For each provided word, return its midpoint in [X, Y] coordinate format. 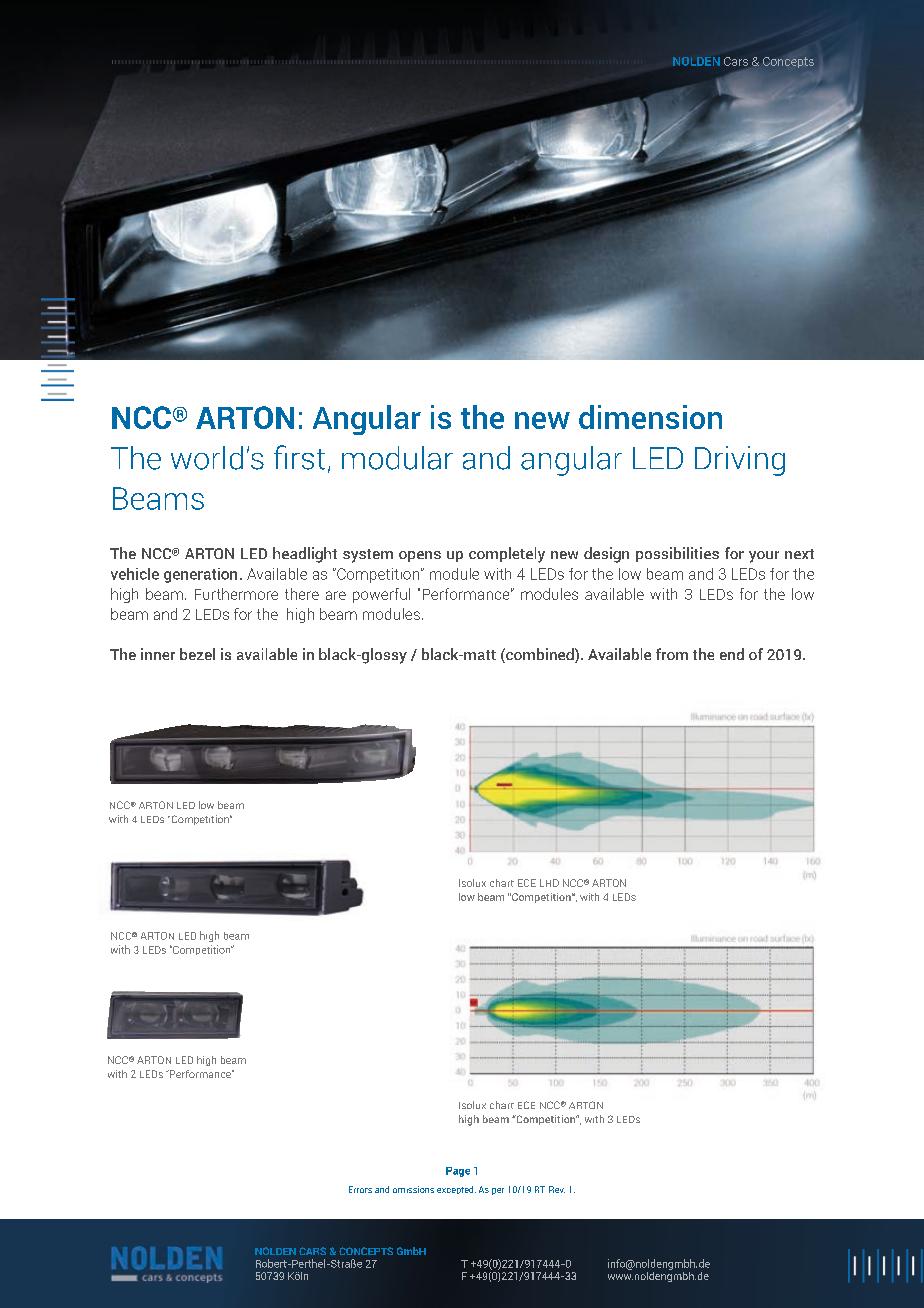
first [299, 457]
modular [397, 458]
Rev [557, 1189]
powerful [381, 595]
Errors [360, 1189]
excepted [456, 1190]
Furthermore [236, 594]
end [732, 654]
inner [158, 654]
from [672, 654]
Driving [740, 461]
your [764, 557]
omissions [413, 1189]
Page [458, 1172]
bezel [197, 654]
